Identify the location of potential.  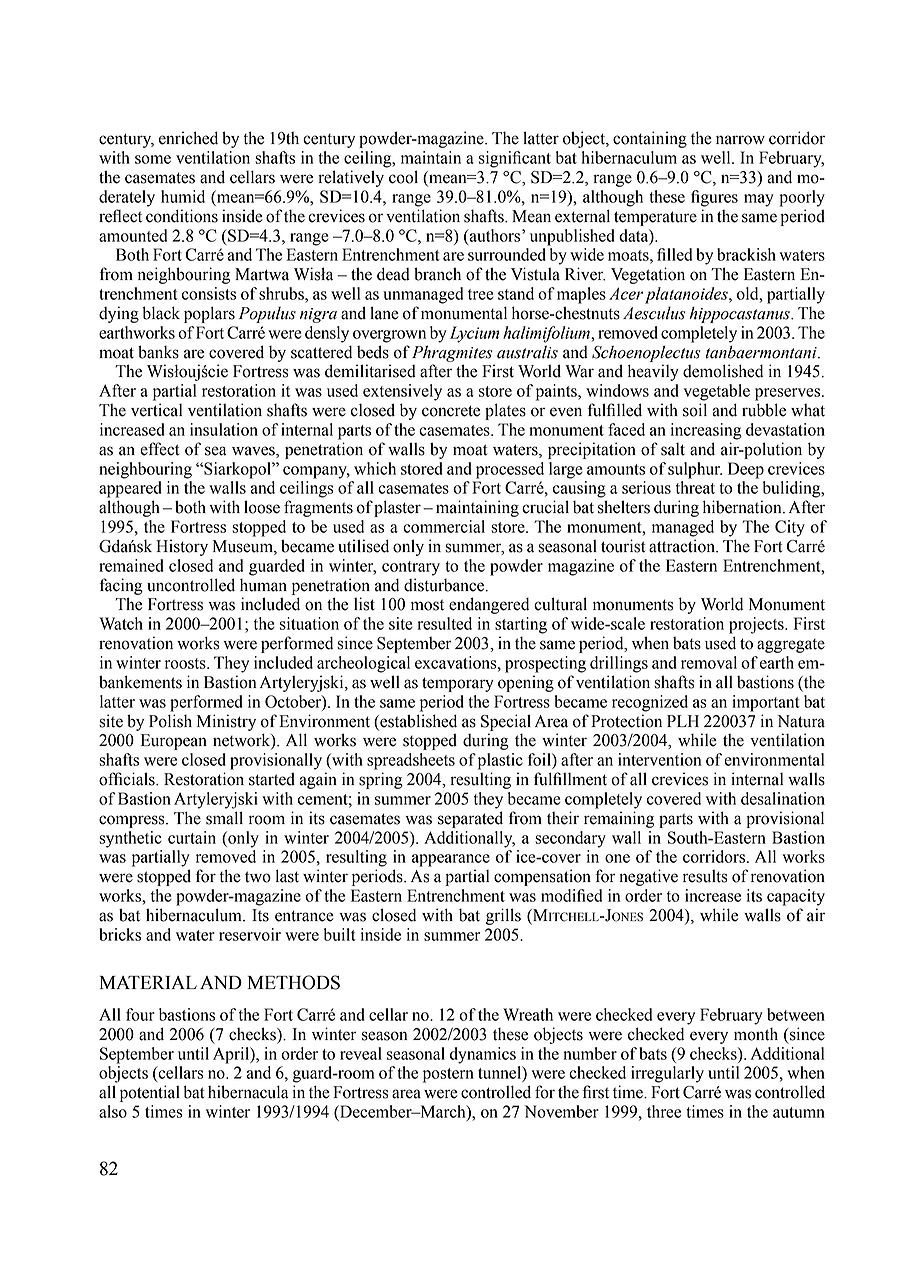
(150, 1093).
